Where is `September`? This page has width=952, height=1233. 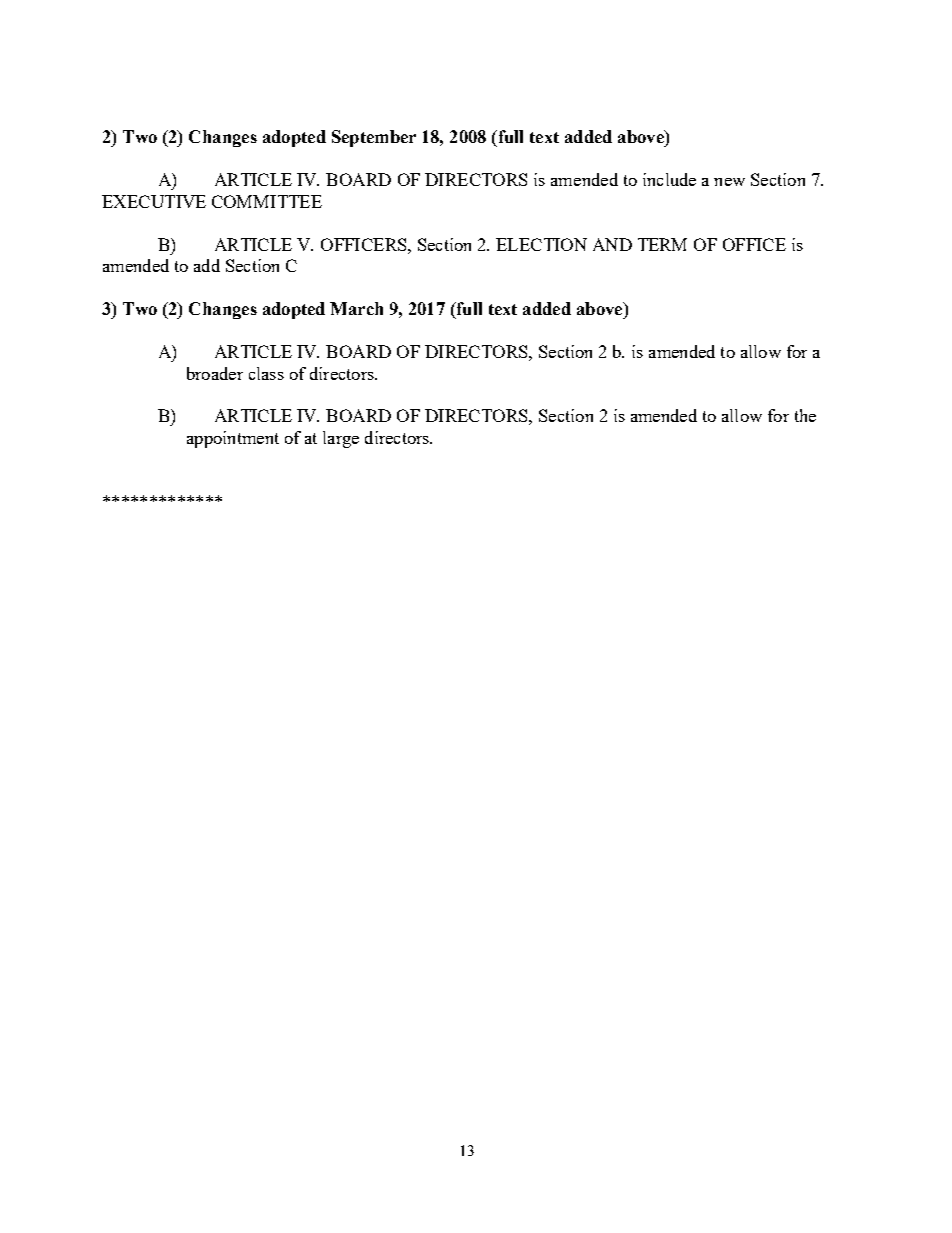 September is located at coordinates (374, 138).
